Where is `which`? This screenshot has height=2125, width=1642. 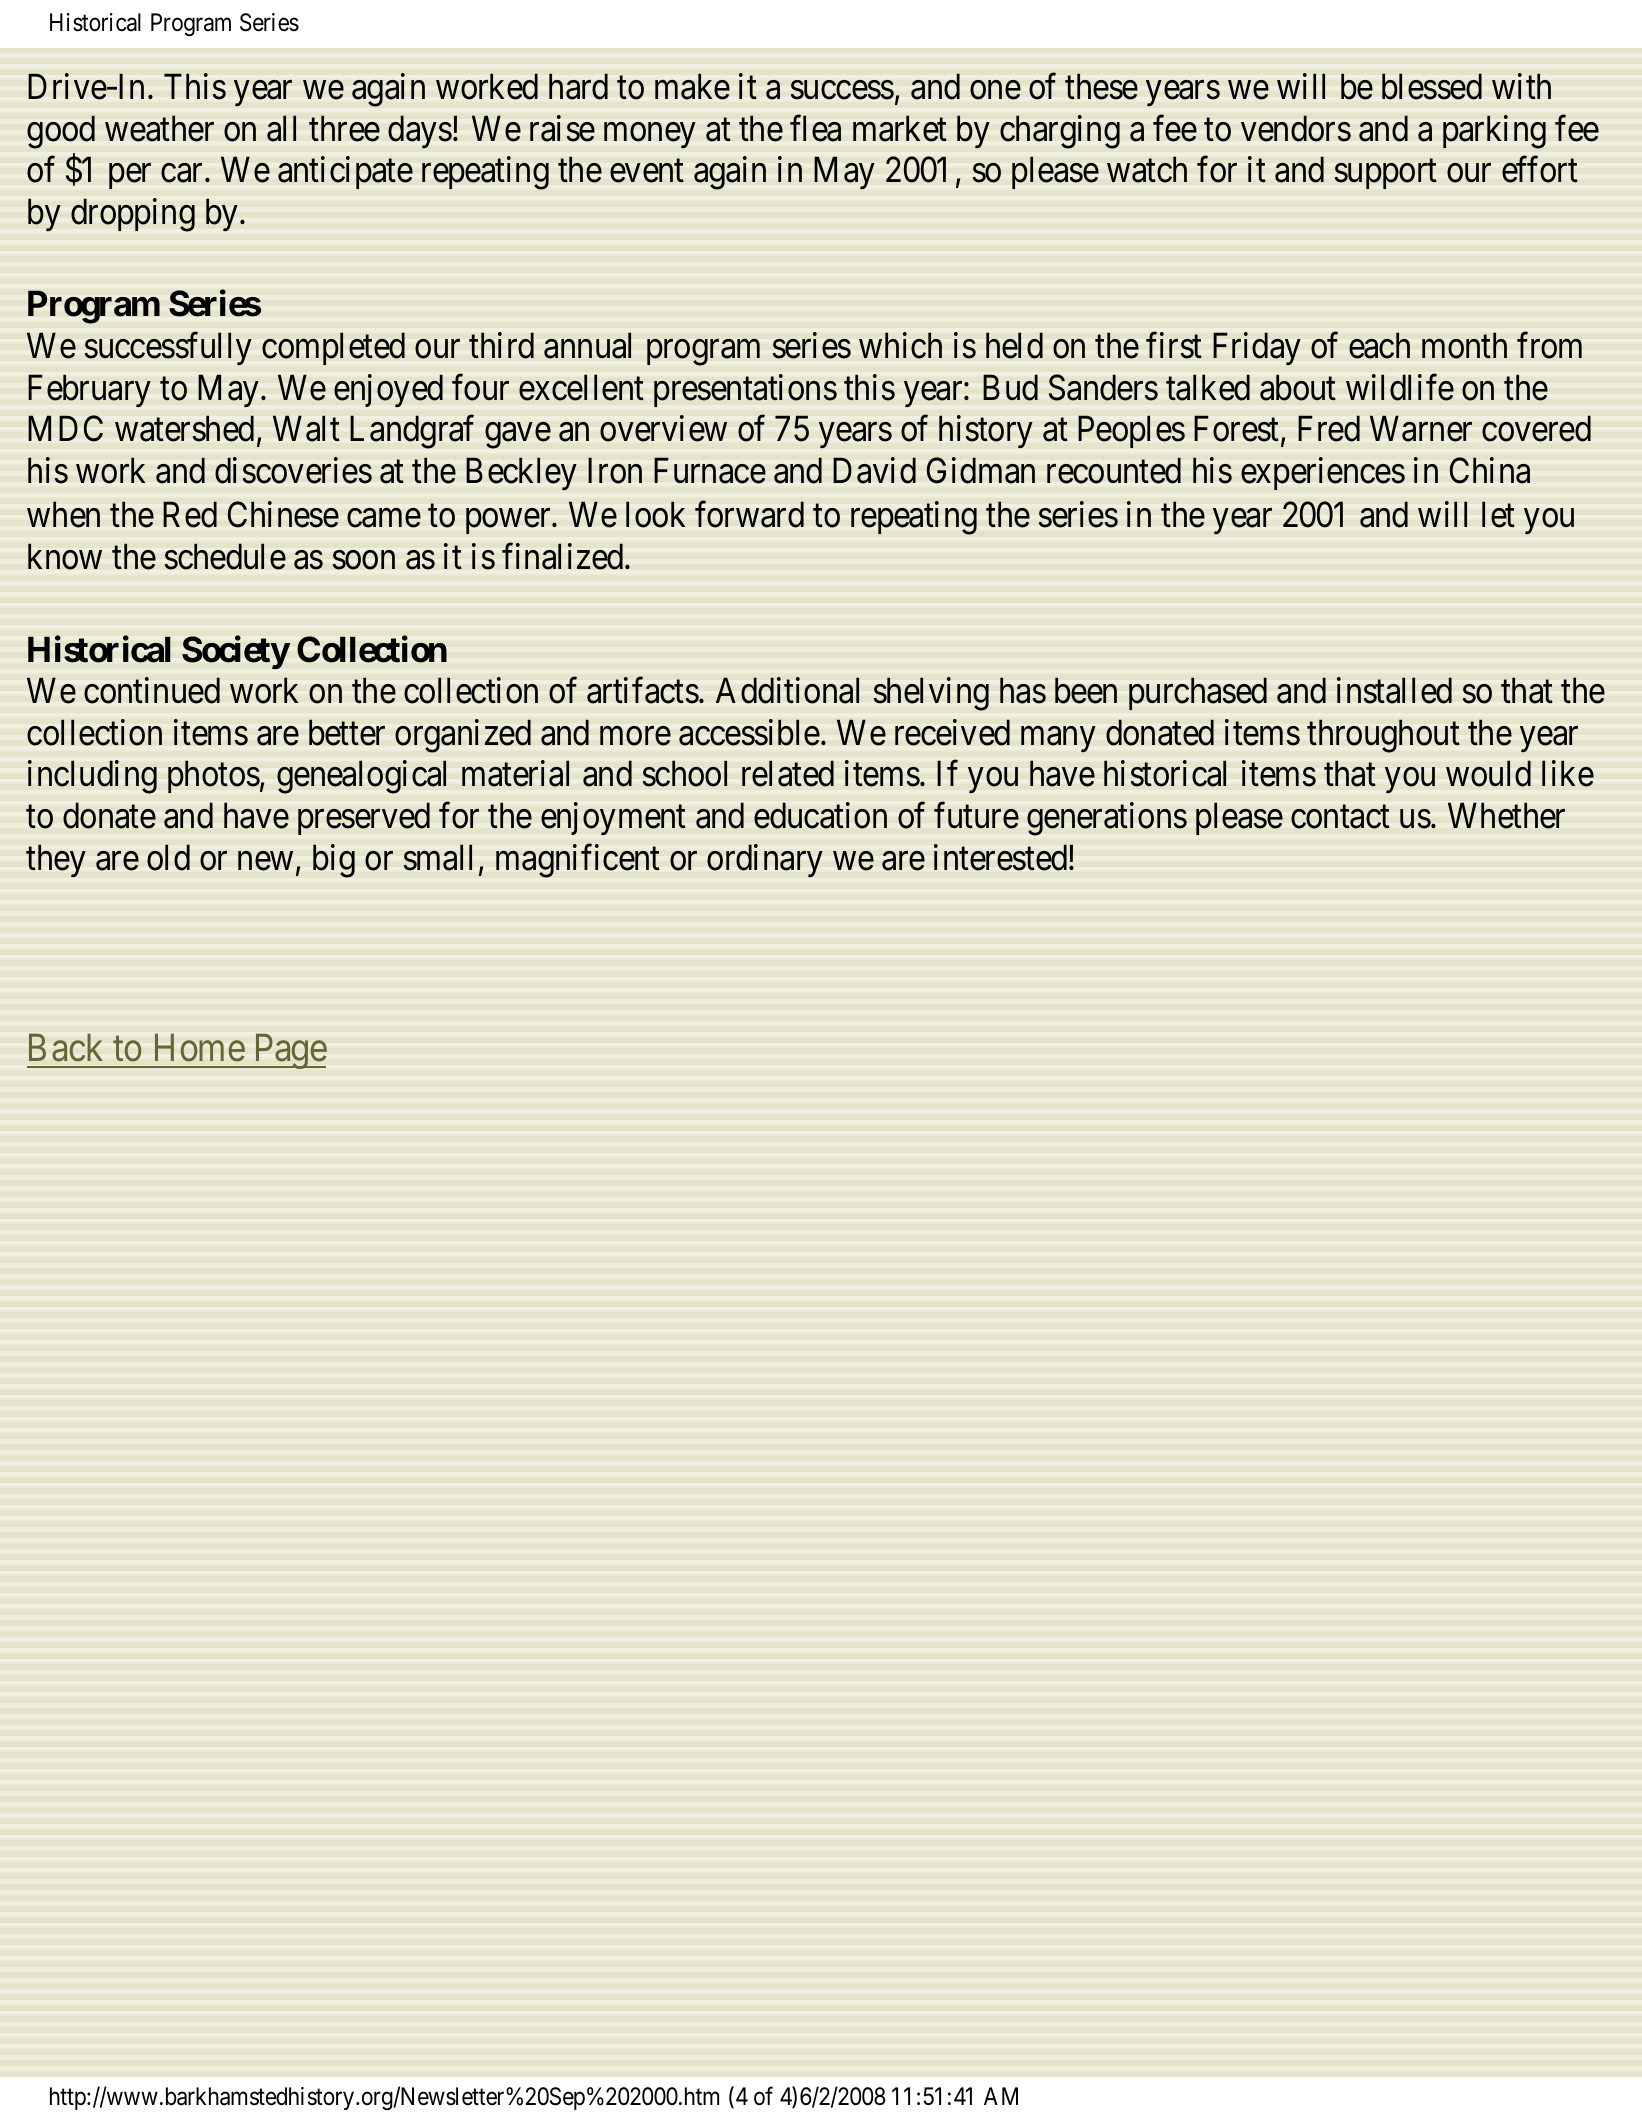 which is located at coordinates (900, 345).
